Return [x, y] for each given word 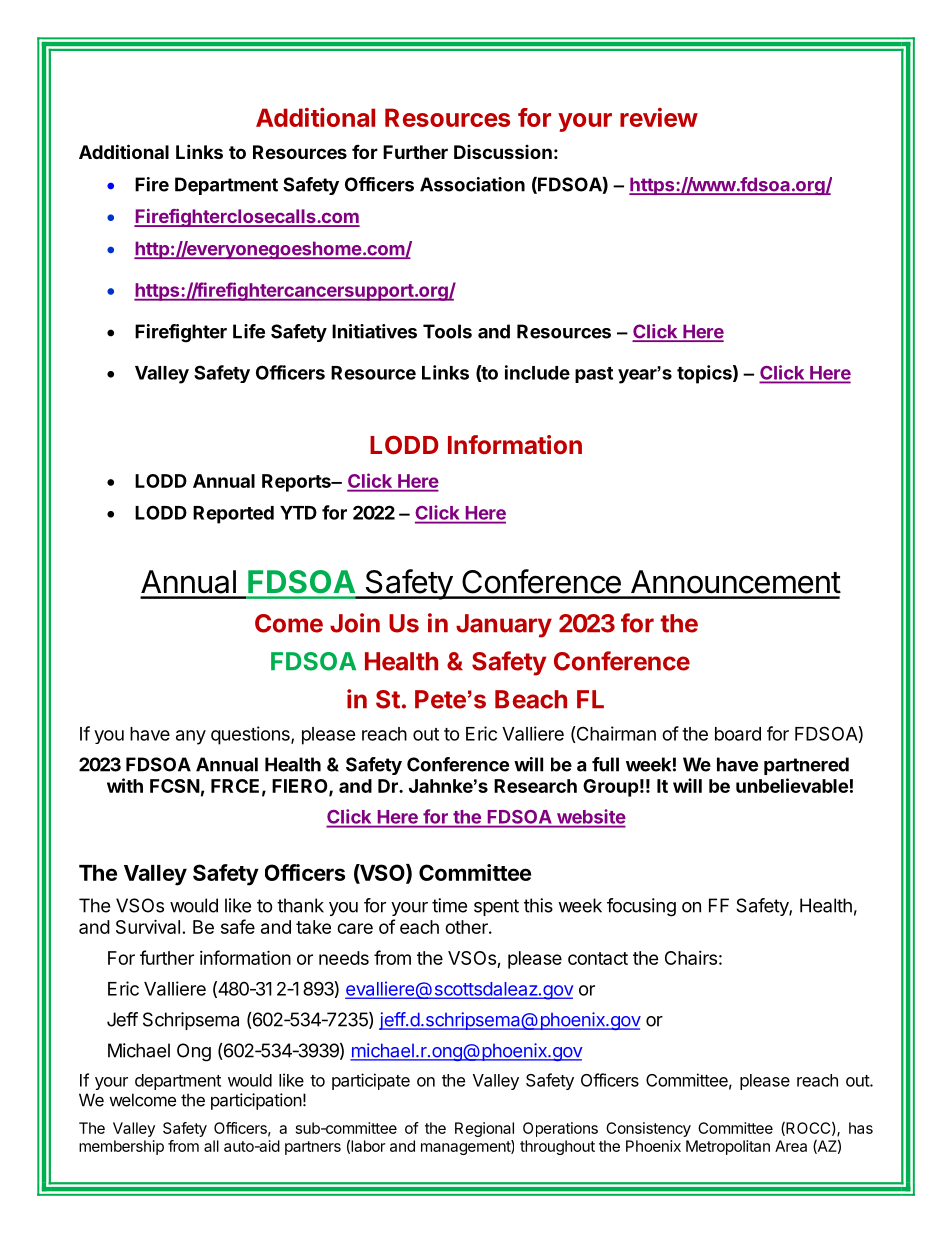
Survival [148, 926]
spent [496, 907]
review [659, 117]
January [504, 626]
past [594, 375]
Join [355, 623]
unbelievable [792, 785]
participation [256, 1101]
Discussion [503, 152]
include [537, 372]
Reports [297, 483]
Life [249, 331]
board [738, 734]
